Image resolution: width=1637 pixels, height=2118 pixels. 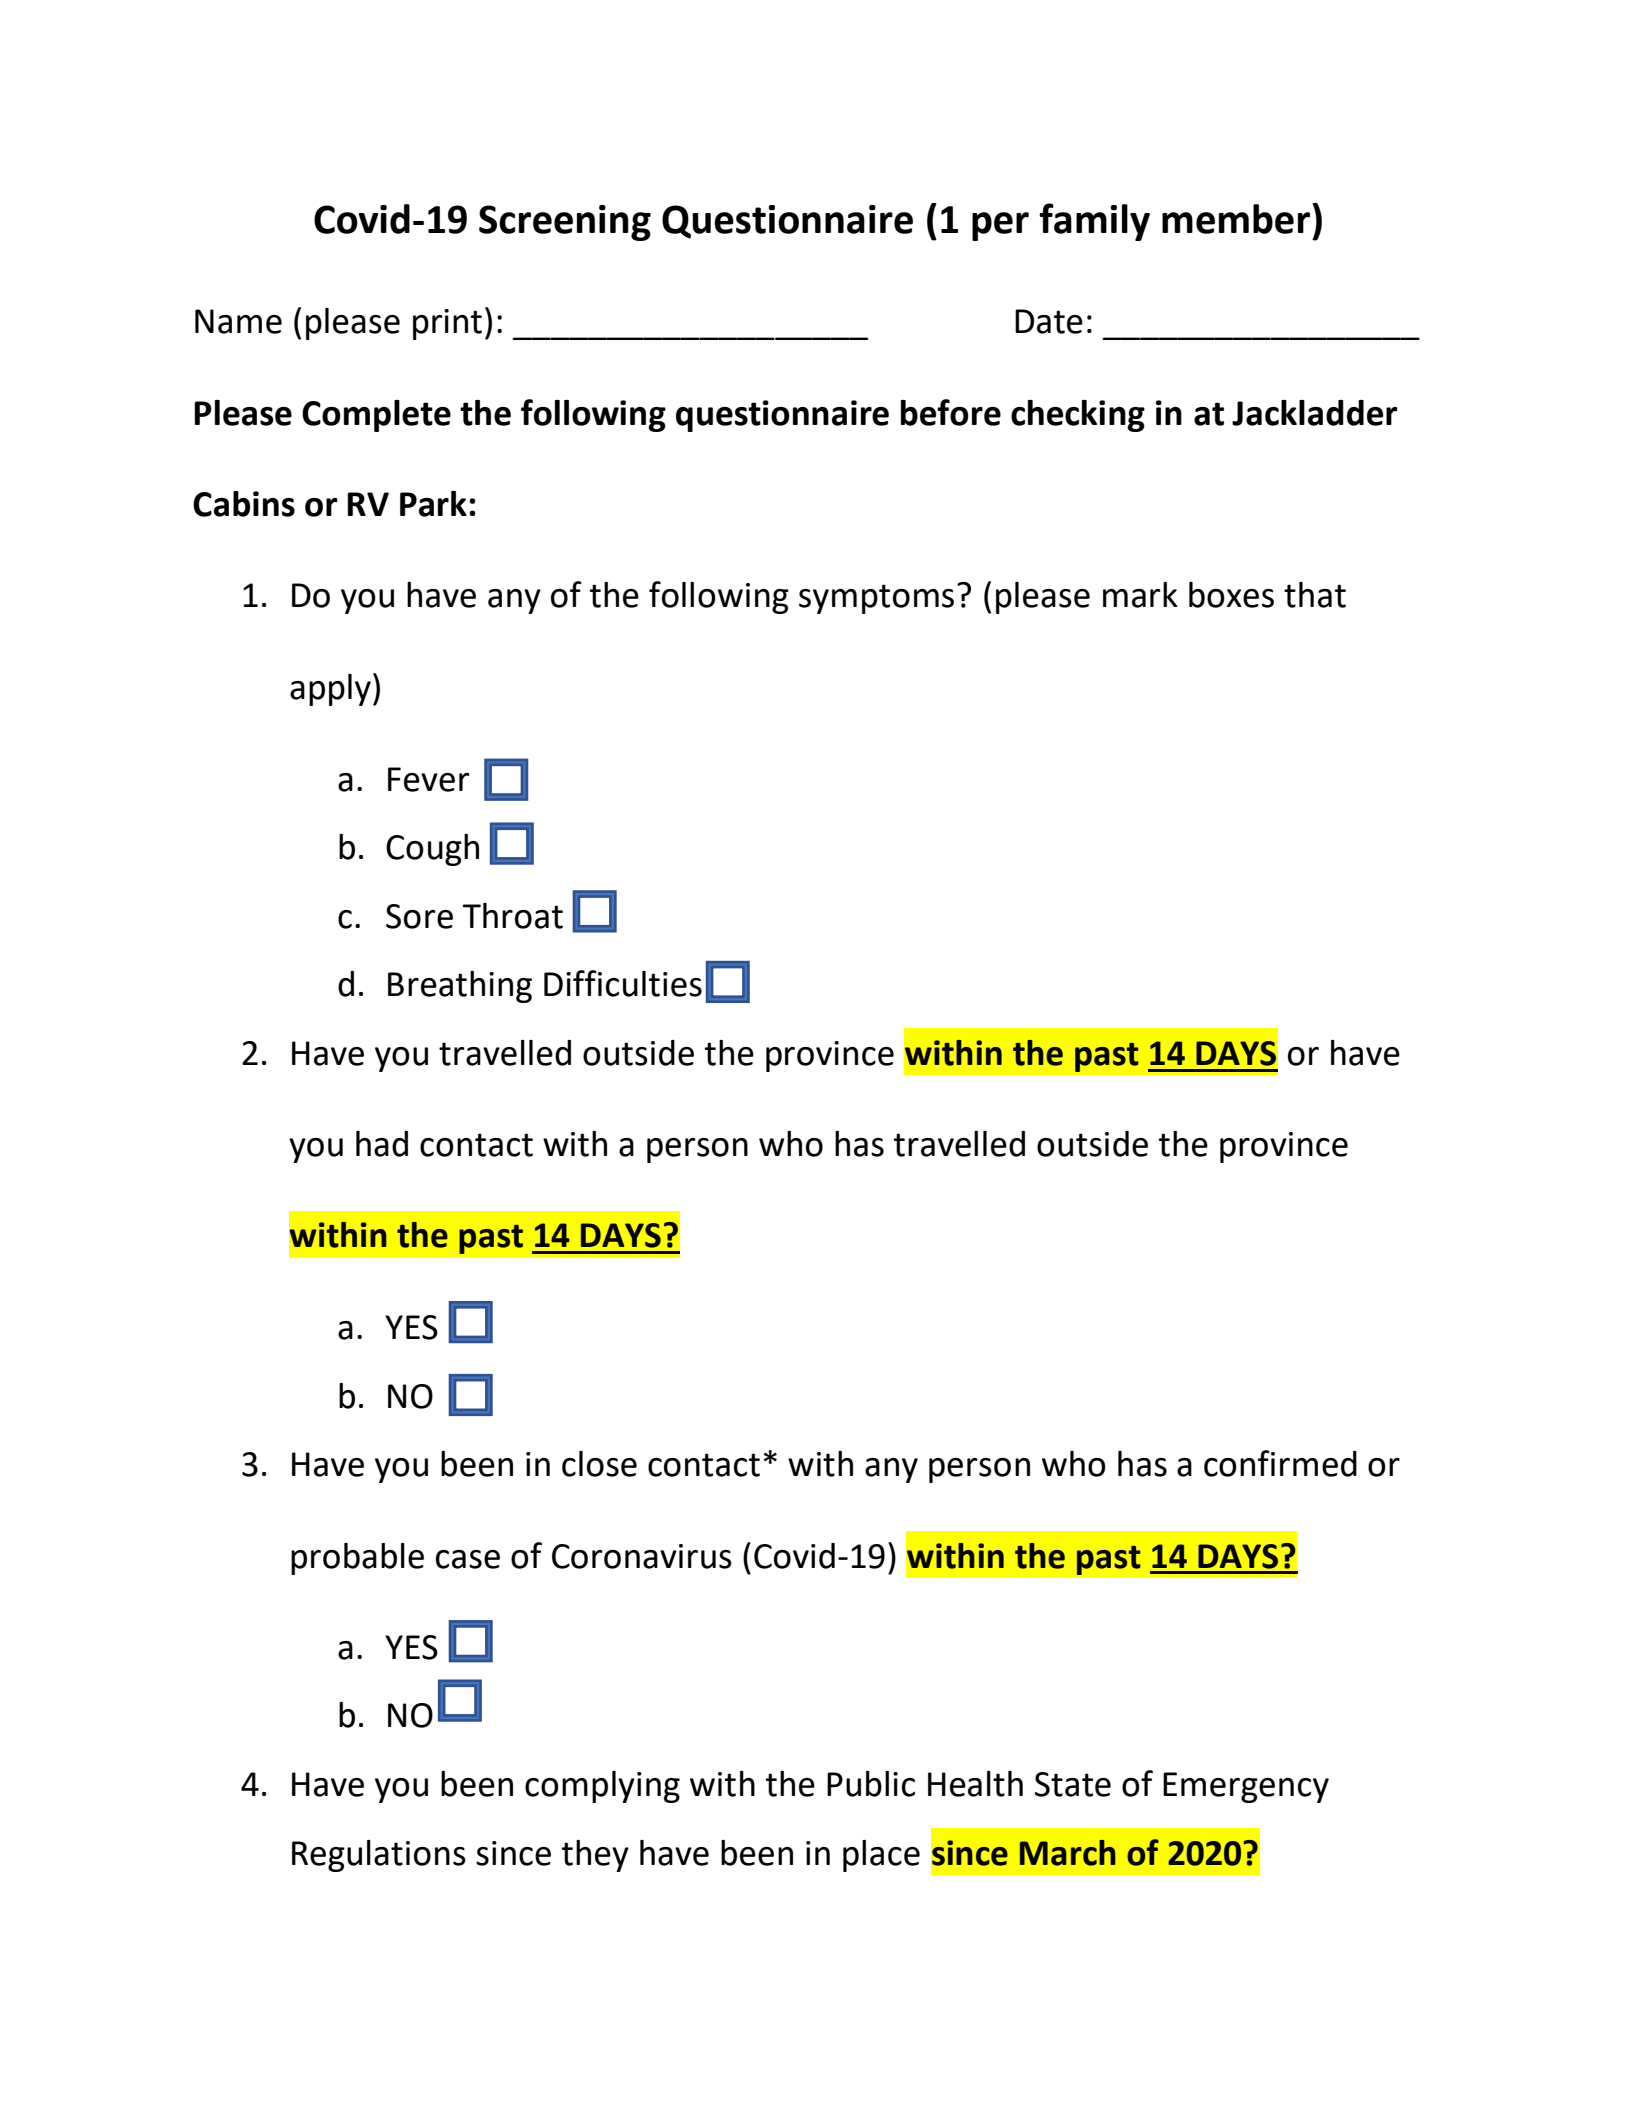 I want to click on Breathing, so click(x=460, y=987).
